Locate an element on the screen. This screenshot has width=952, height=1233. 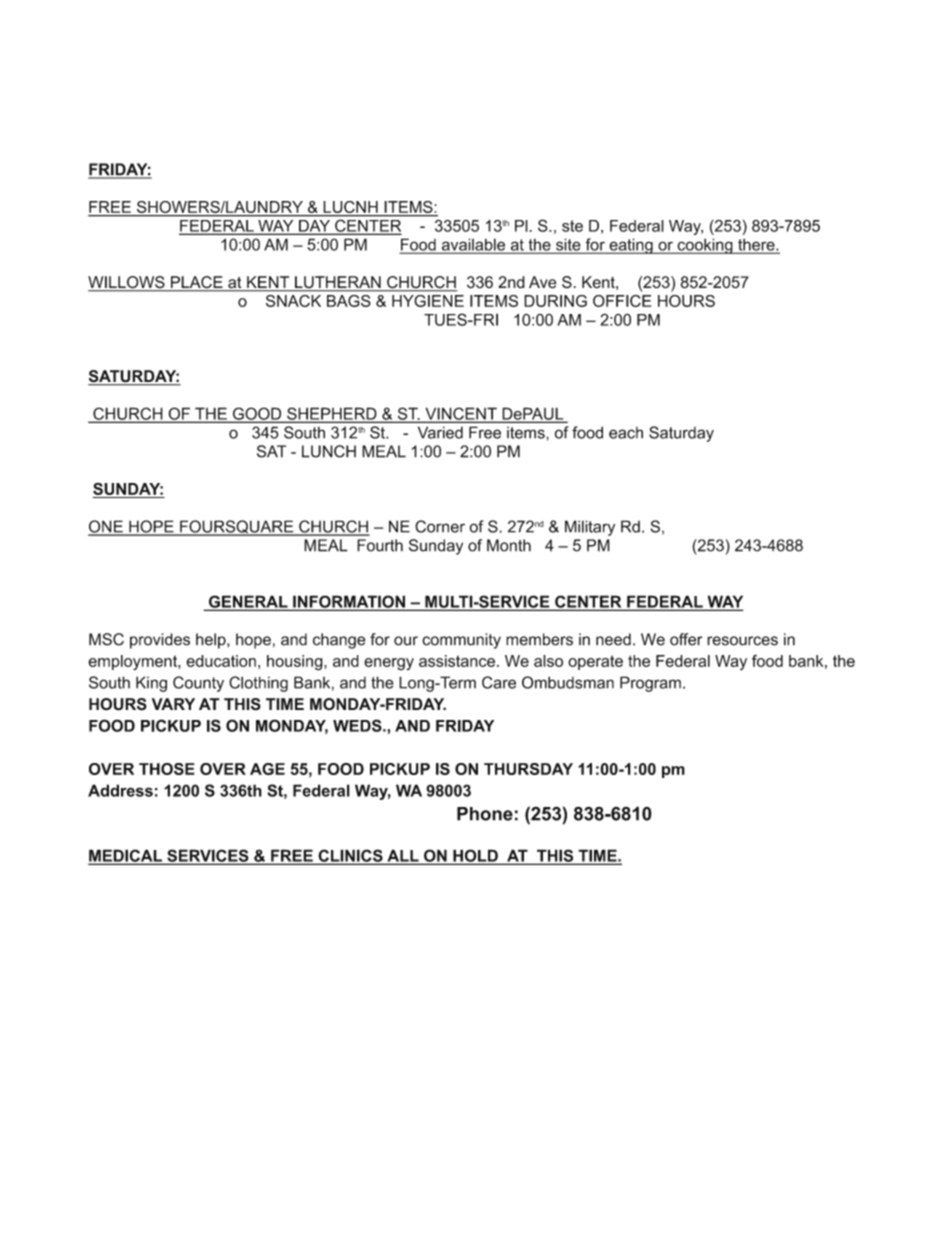
Military is located at coordinates (590, 528).
